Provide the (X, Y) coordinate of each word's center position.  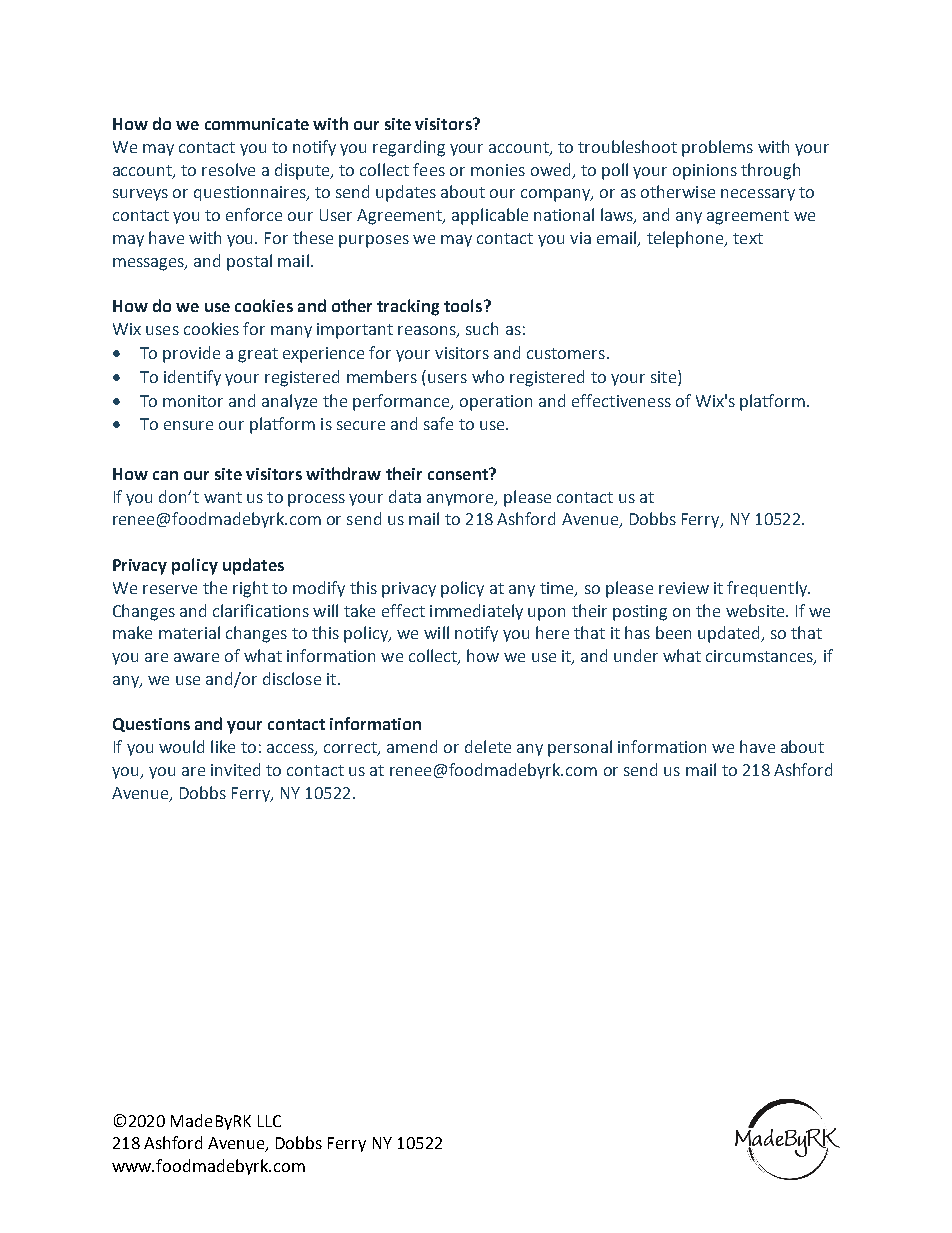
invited (235, 769)
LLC (269, 1121)
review (684, 588)
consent (459, 474)
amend (412, 746)
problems (717, 148)
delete (488, 746)
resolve (228, 169)
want (223, 497)
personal (580, 748)
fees (429, 169)
